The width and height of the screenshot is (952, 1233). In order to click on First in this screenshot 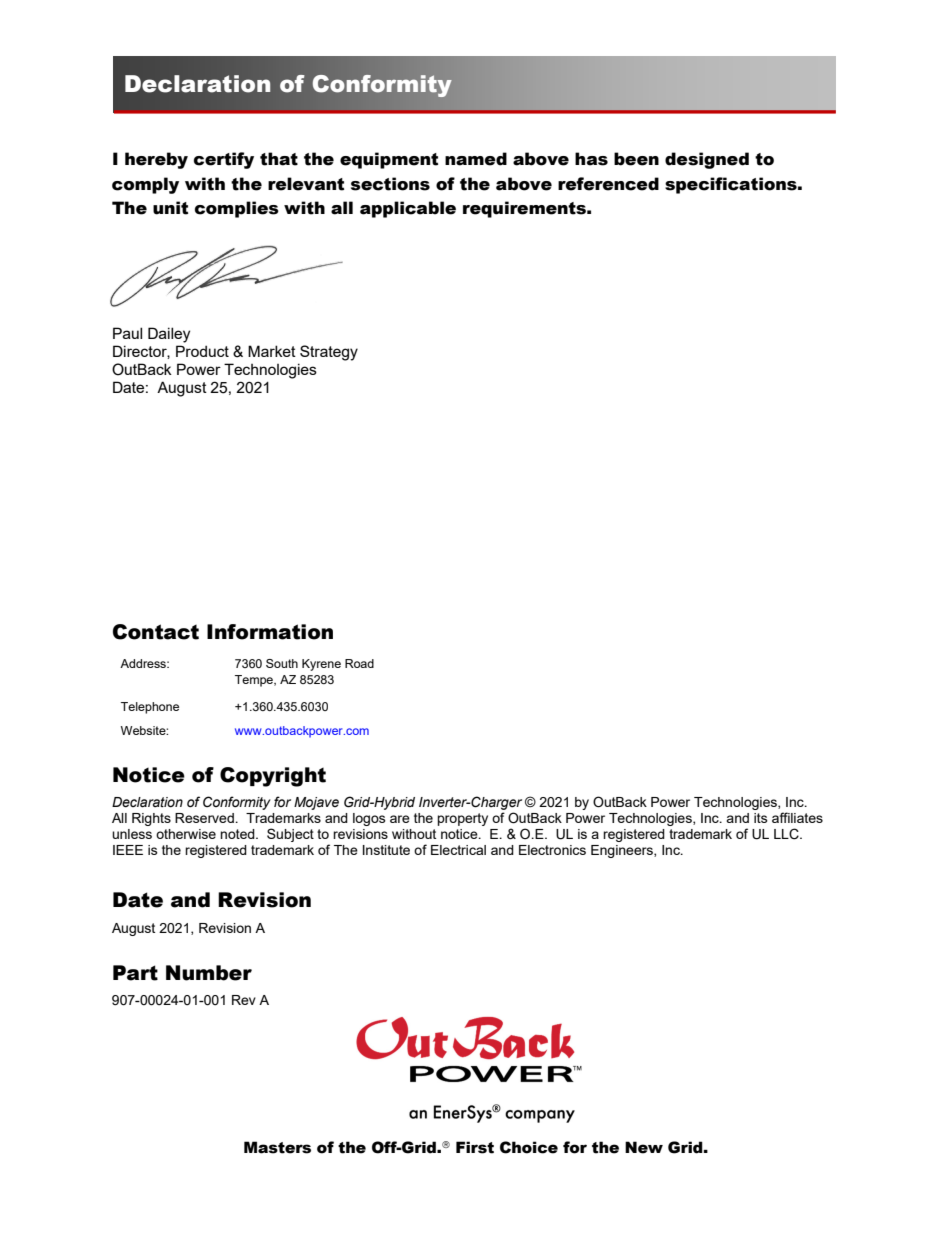, I will do `click(475, 1147)`.
